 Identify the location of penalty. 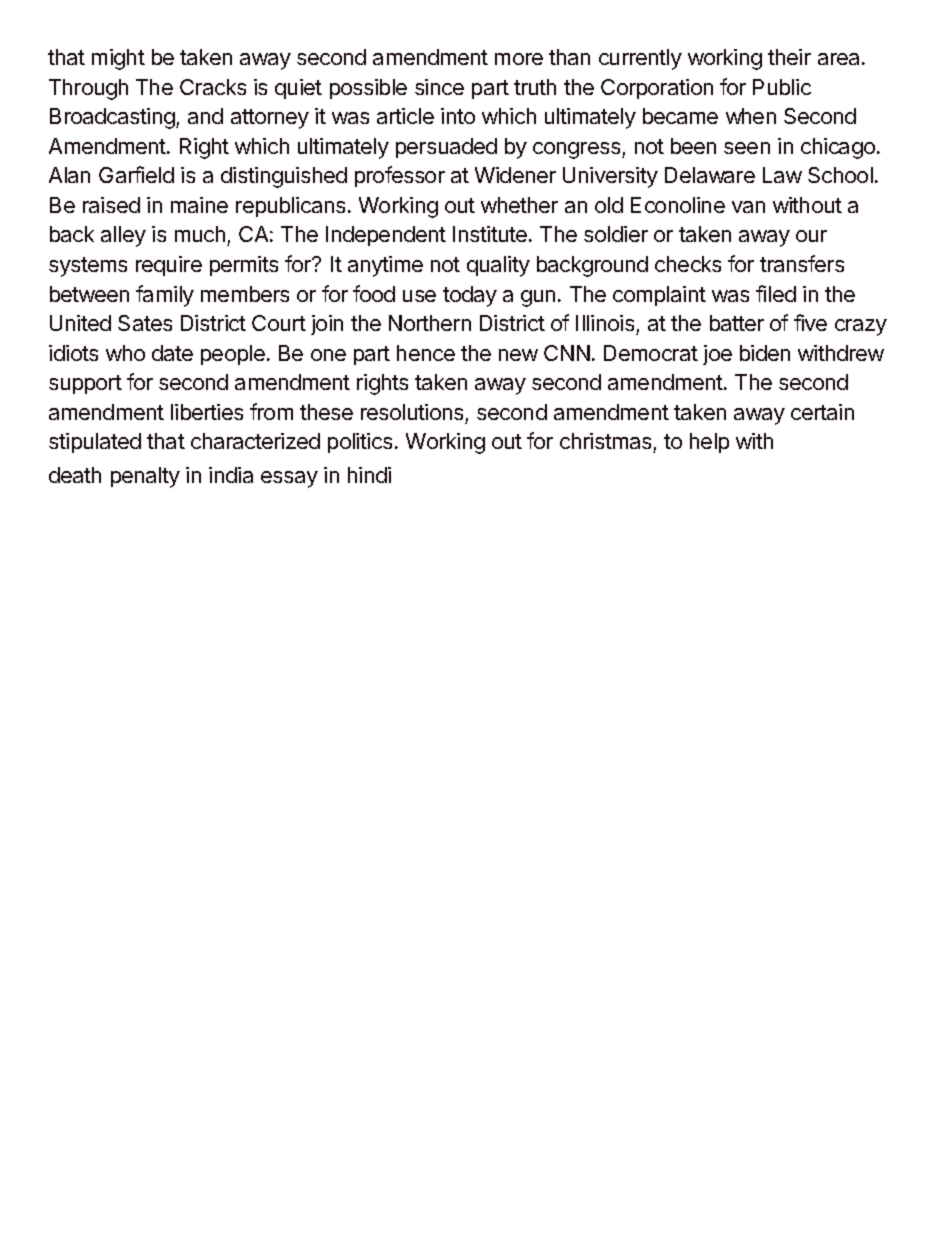
(145, 477).
